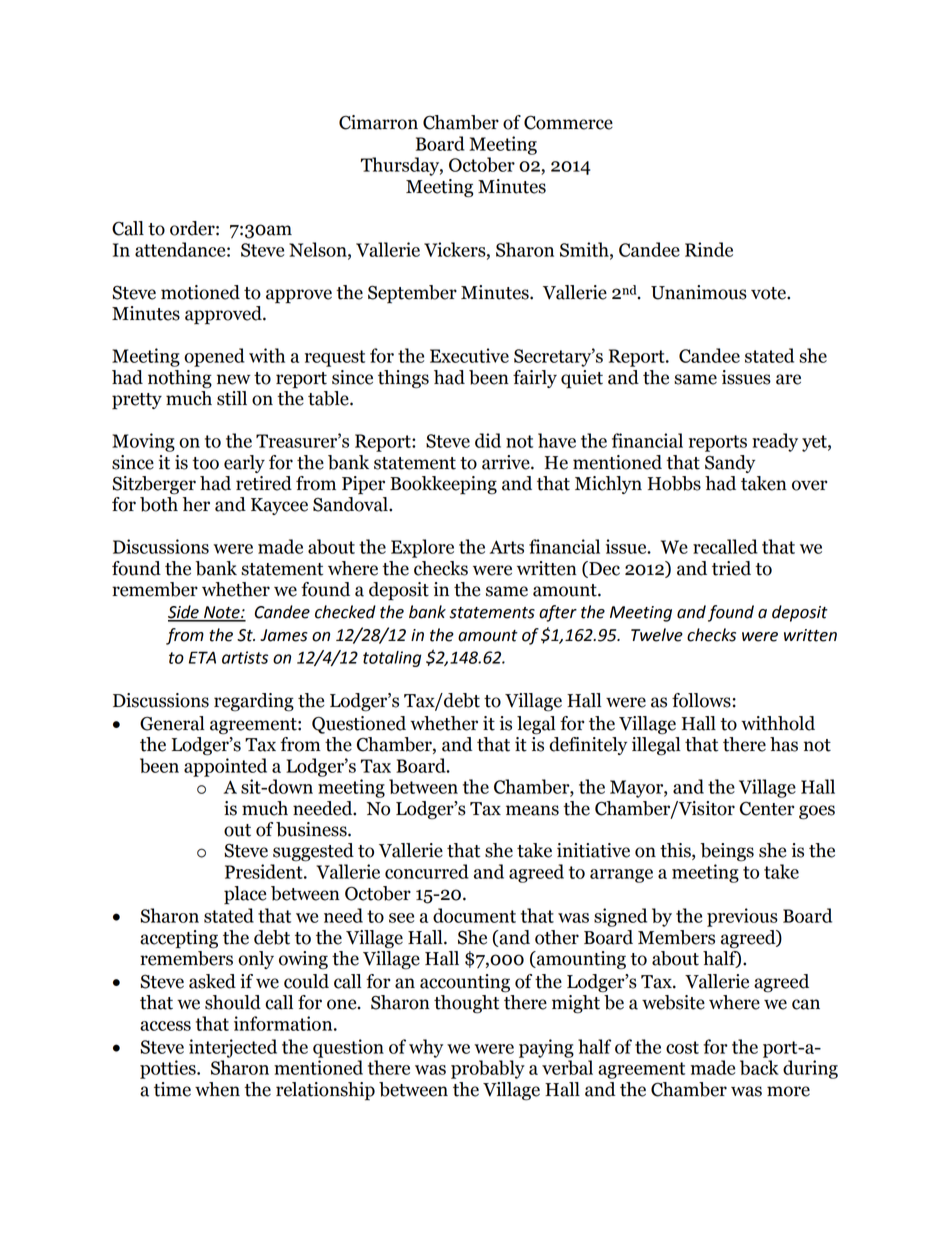 Image resolution: width=952 pixels, height=1233 pixels. What do you see at coordinates (233, 1048) in the screenshot?
I see `interjected` at bounding box center [233, 1048].
